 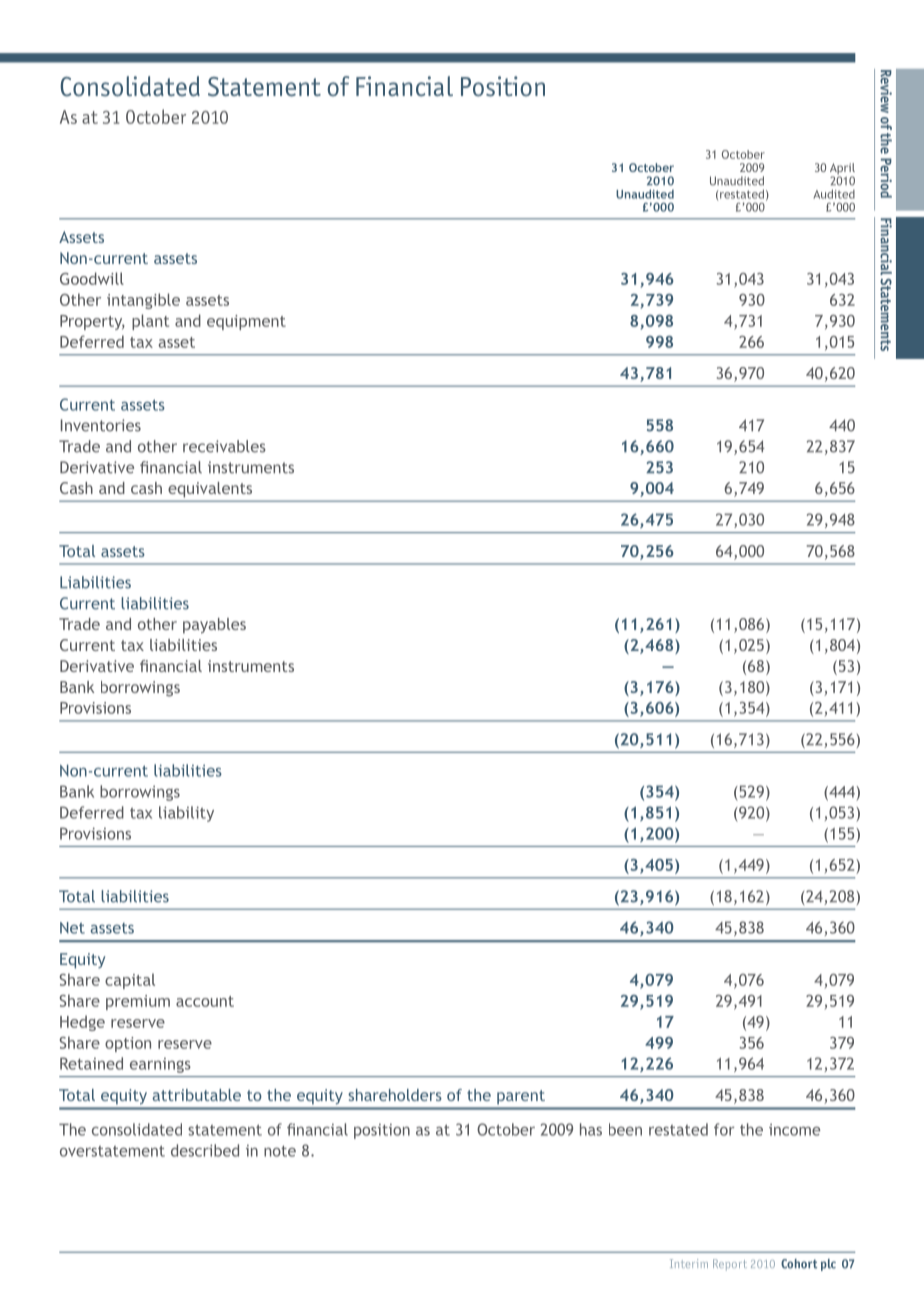 I want to click on Net, so click(x=72, y=928).
